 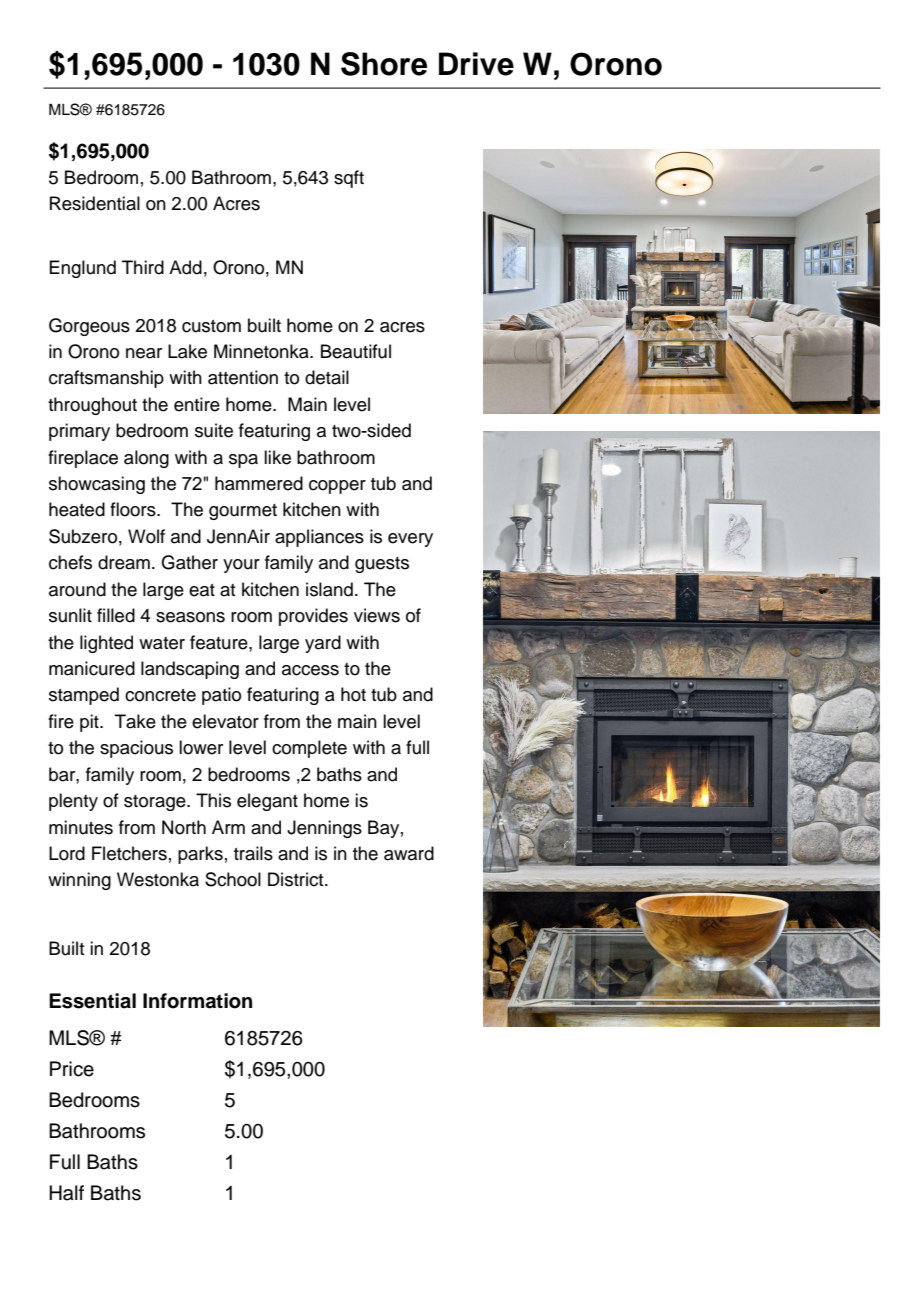 I want to click on craftsmanship, so click(x=106, y=379).
